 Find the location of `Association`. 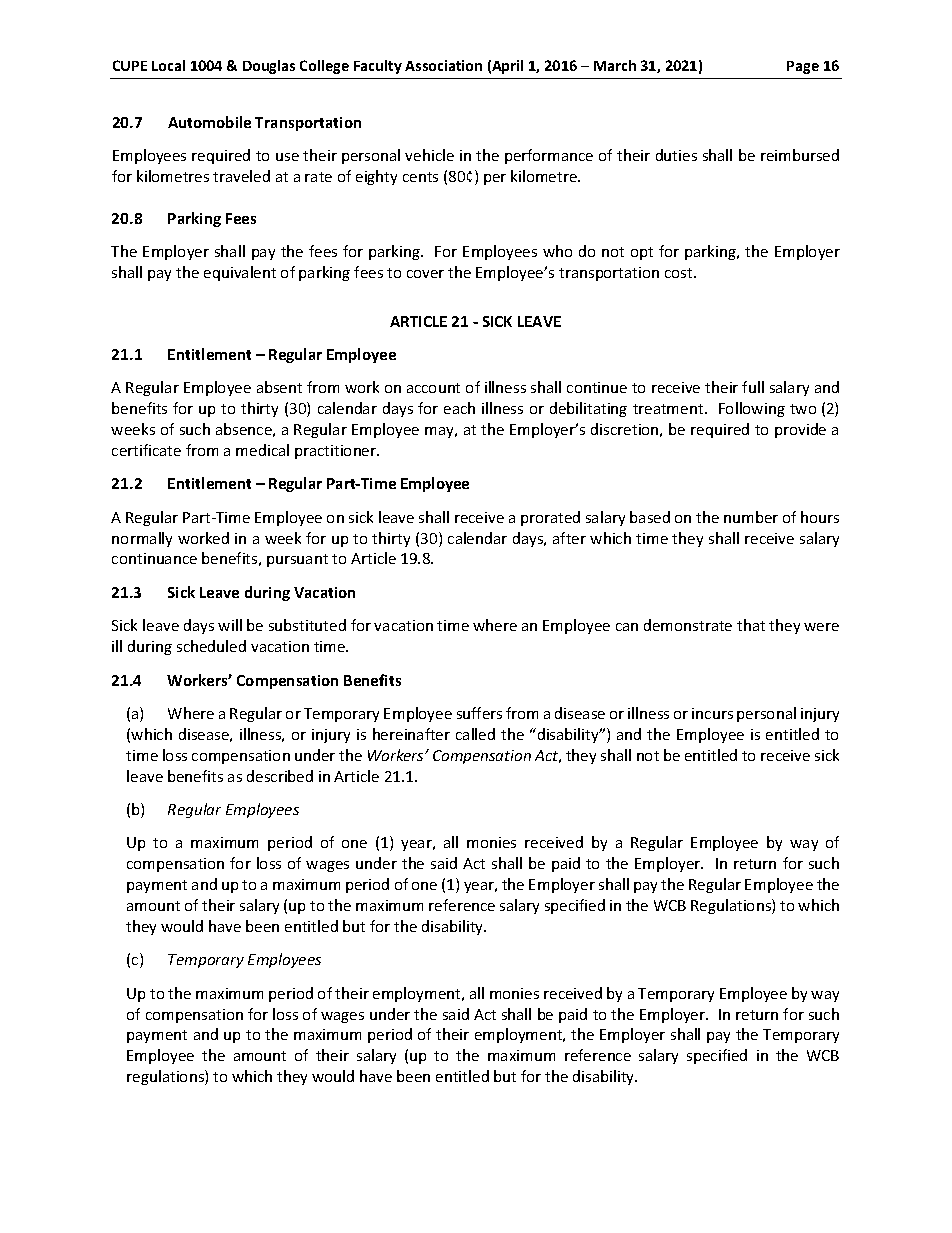

Association is located at coordinates (443, 65).
